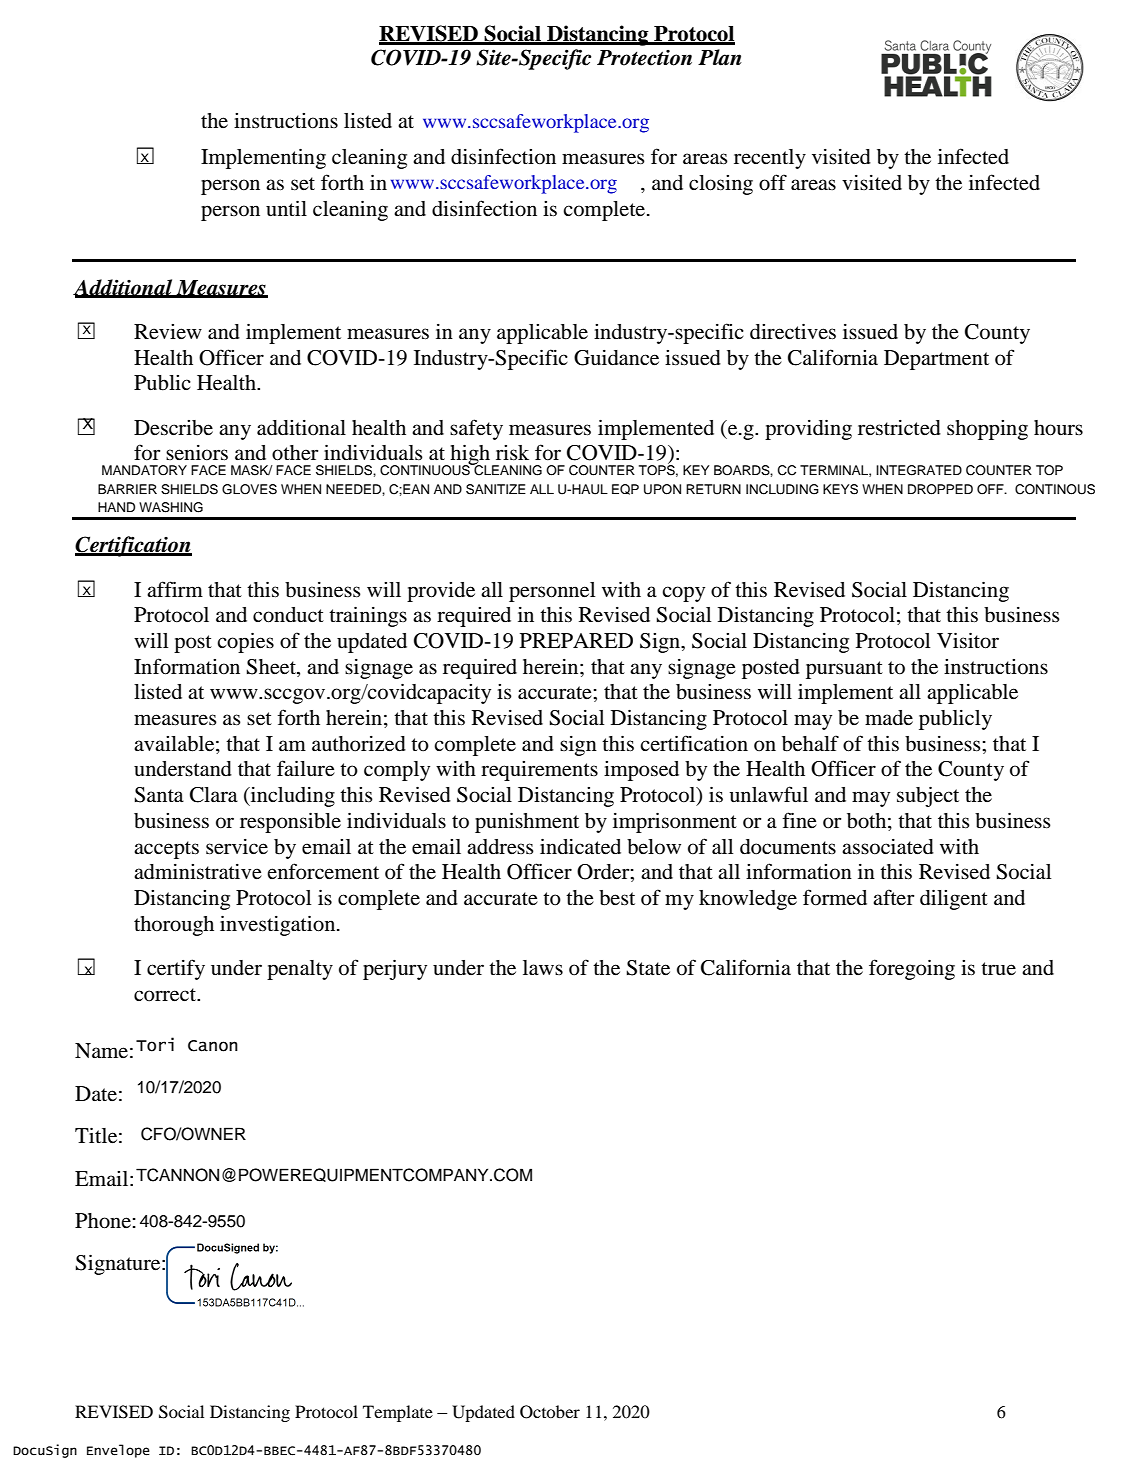 This screenshot has height=1475, width=1140. I want to click on Template, so click(398, 1413).
